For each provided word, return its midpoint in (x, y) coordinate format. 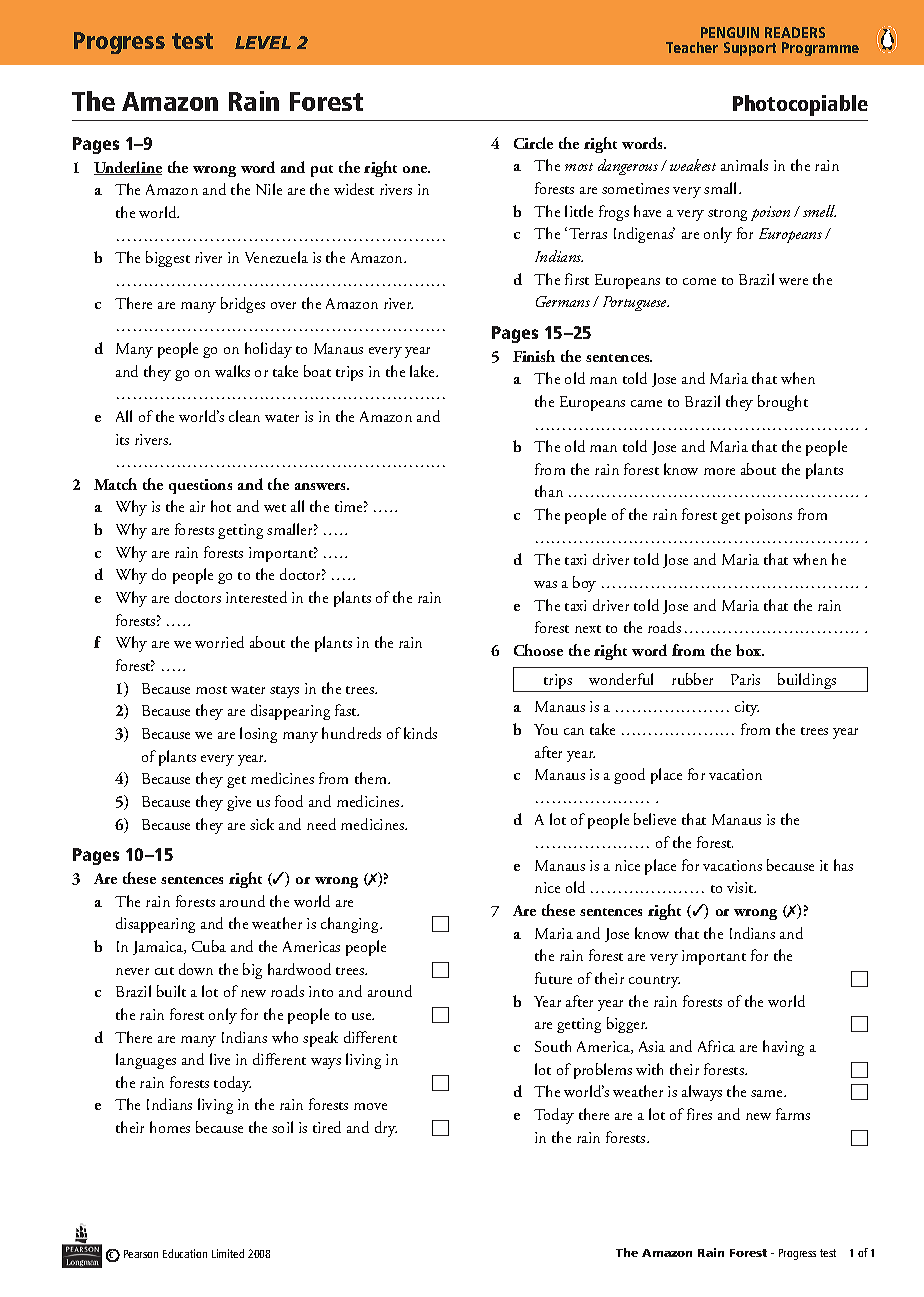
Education (185, 1253)
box (750, 650)
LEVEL (263, 42)
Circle (533, 143)
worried (219, 642)
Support (750, 49)
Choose (538, 650)
